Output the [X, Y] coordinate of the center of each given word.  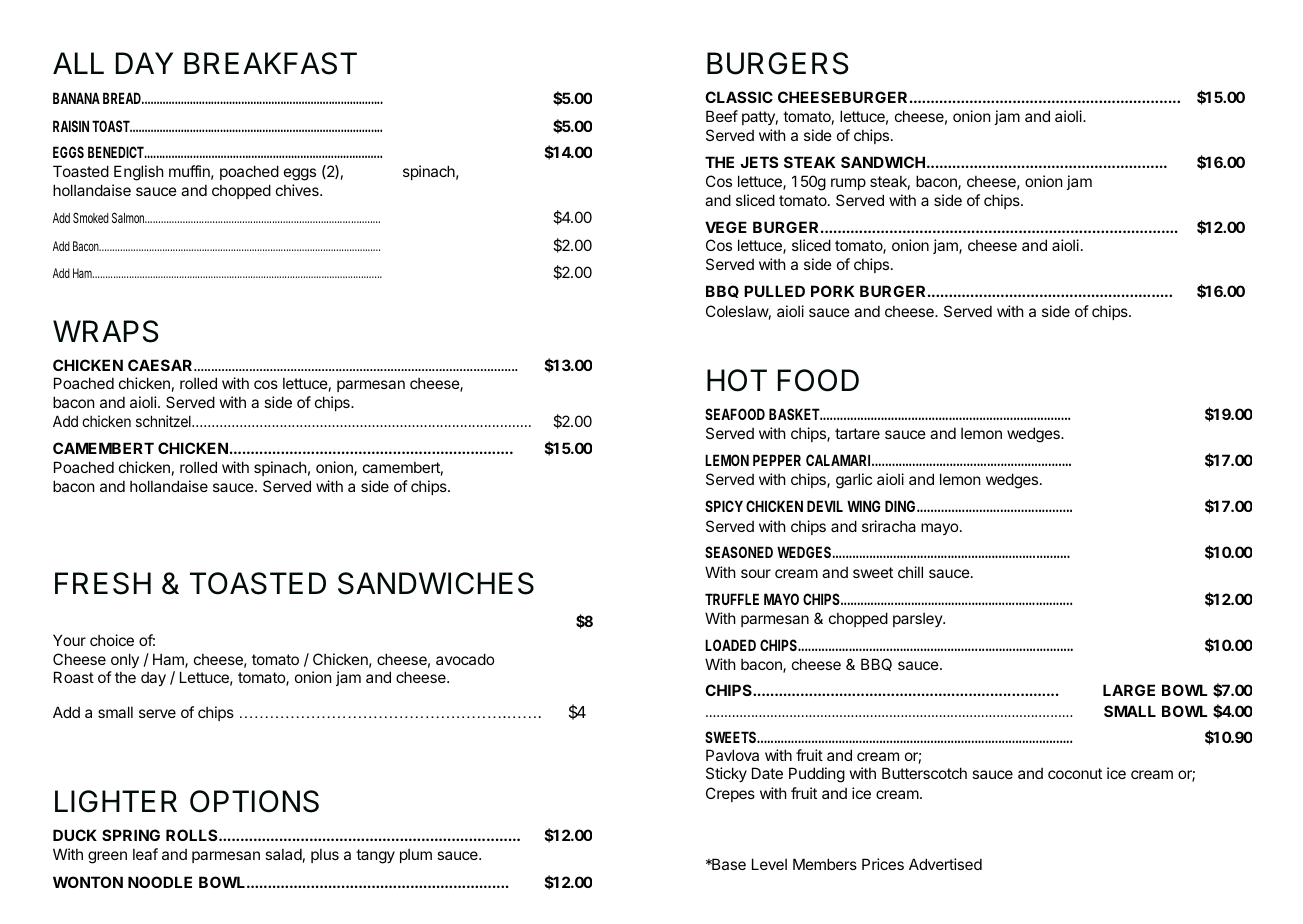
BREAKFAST [270, 63]
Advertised [945, 864]
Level [769, 864]
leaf [145, 854]
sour [756, 573]
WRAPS [105, 331]
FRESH [103, 583]
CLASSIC [739, 97]
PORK [832, 291]
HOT [737, 380]
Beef [722, 116]
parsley [918, 620]
